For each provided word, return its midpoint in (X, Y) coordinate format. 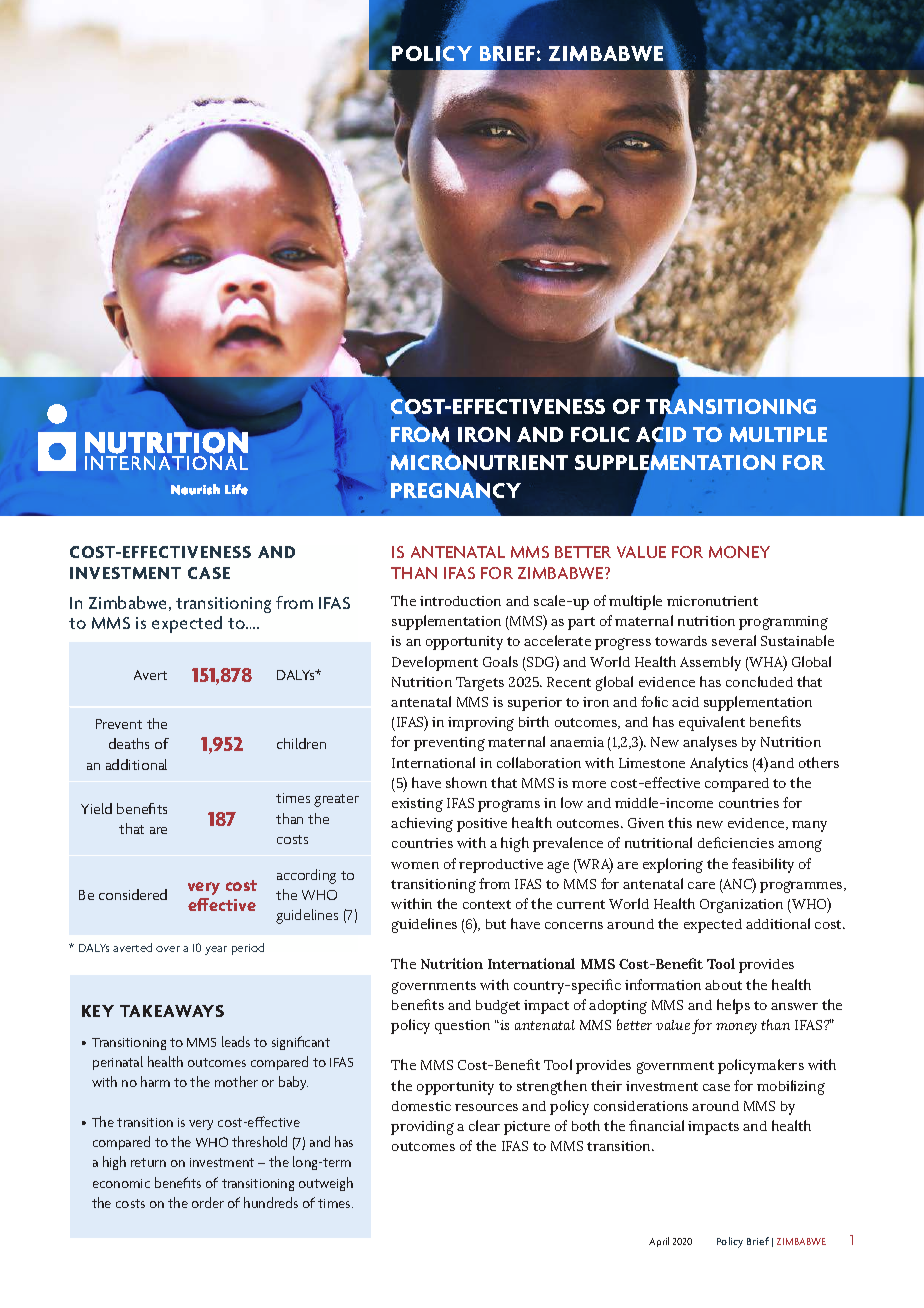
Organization (741, 906)
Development (435, 663)
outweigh (326, 1184)
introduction (460, 601)
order (208, 1202)
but (496, 924)
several (734, 640)
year (216, 950)
